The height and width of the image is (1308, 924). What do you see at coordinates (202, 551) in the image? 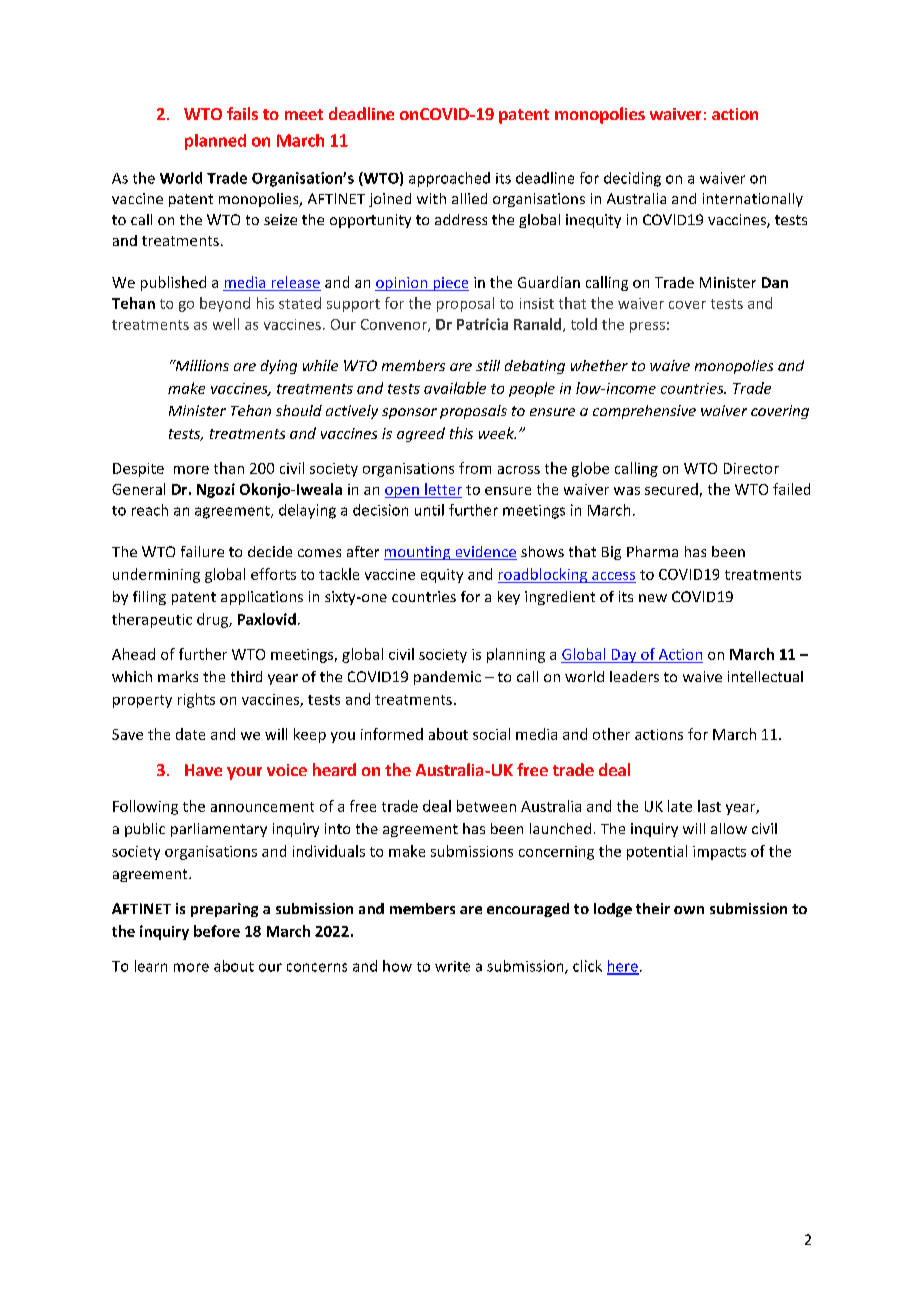
I see `failure` at bounding box center [202, 551].
